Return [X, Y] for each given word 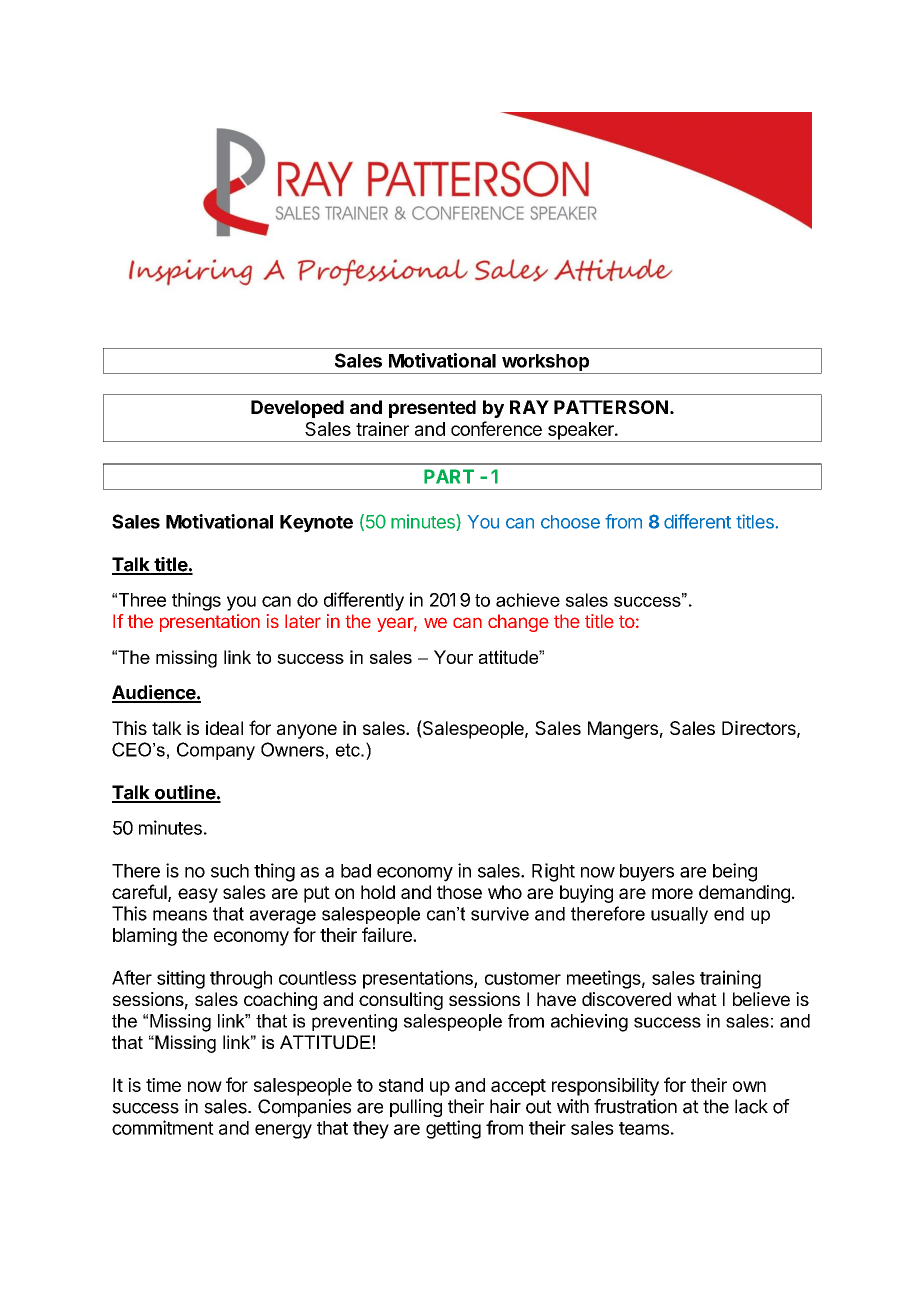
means [180, 915]
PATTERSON [611, 407]
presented [432, 409]
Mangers [623, 730]
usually [679, 915]
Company [216, 751]
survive [500, 914]
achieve [528, 600]
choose [570, 522]
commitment [163, 1127]
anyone [307, 731]
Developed [297, 409]
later [303, 621]
